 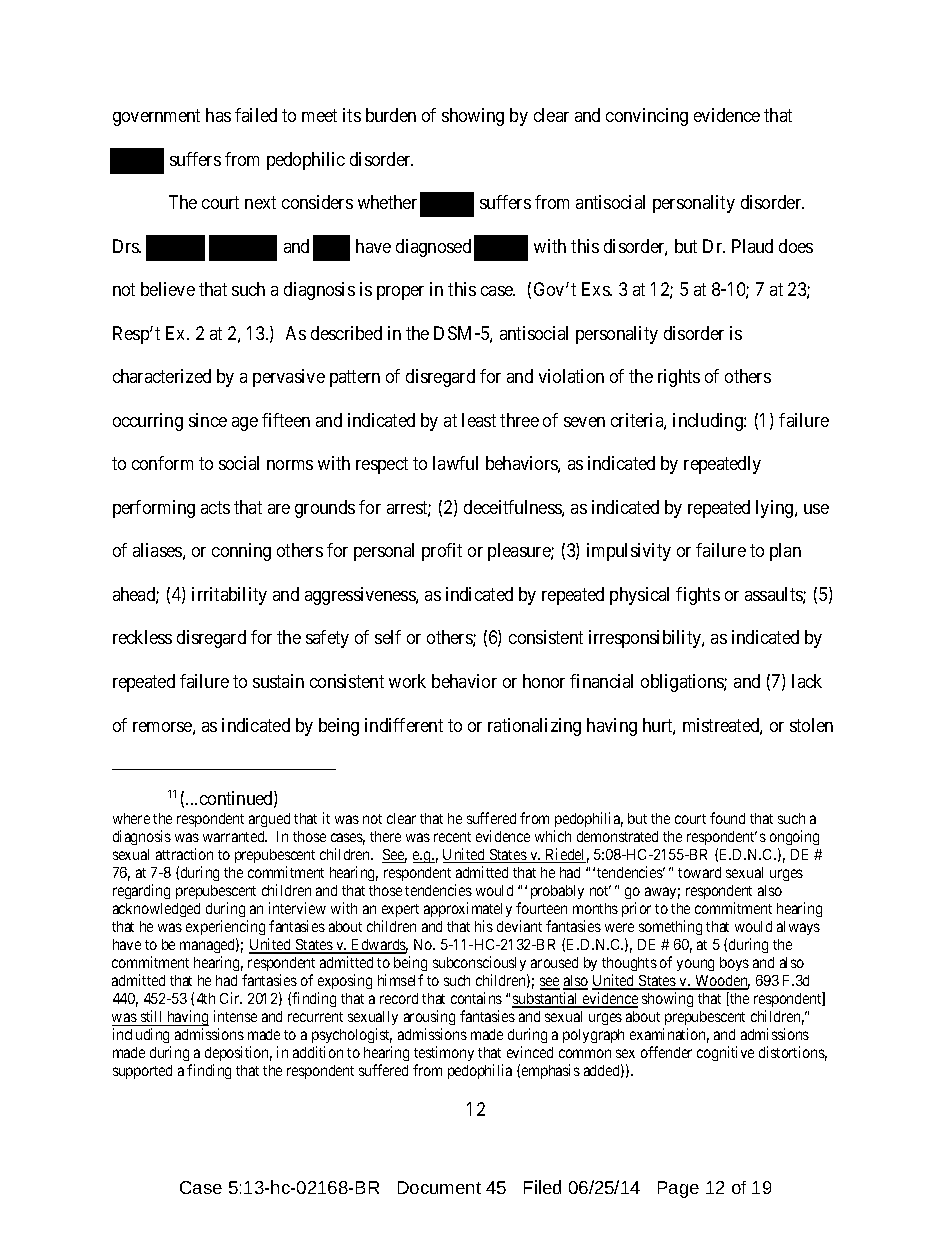 I want to click on failed, so click(x=256, y=115).
